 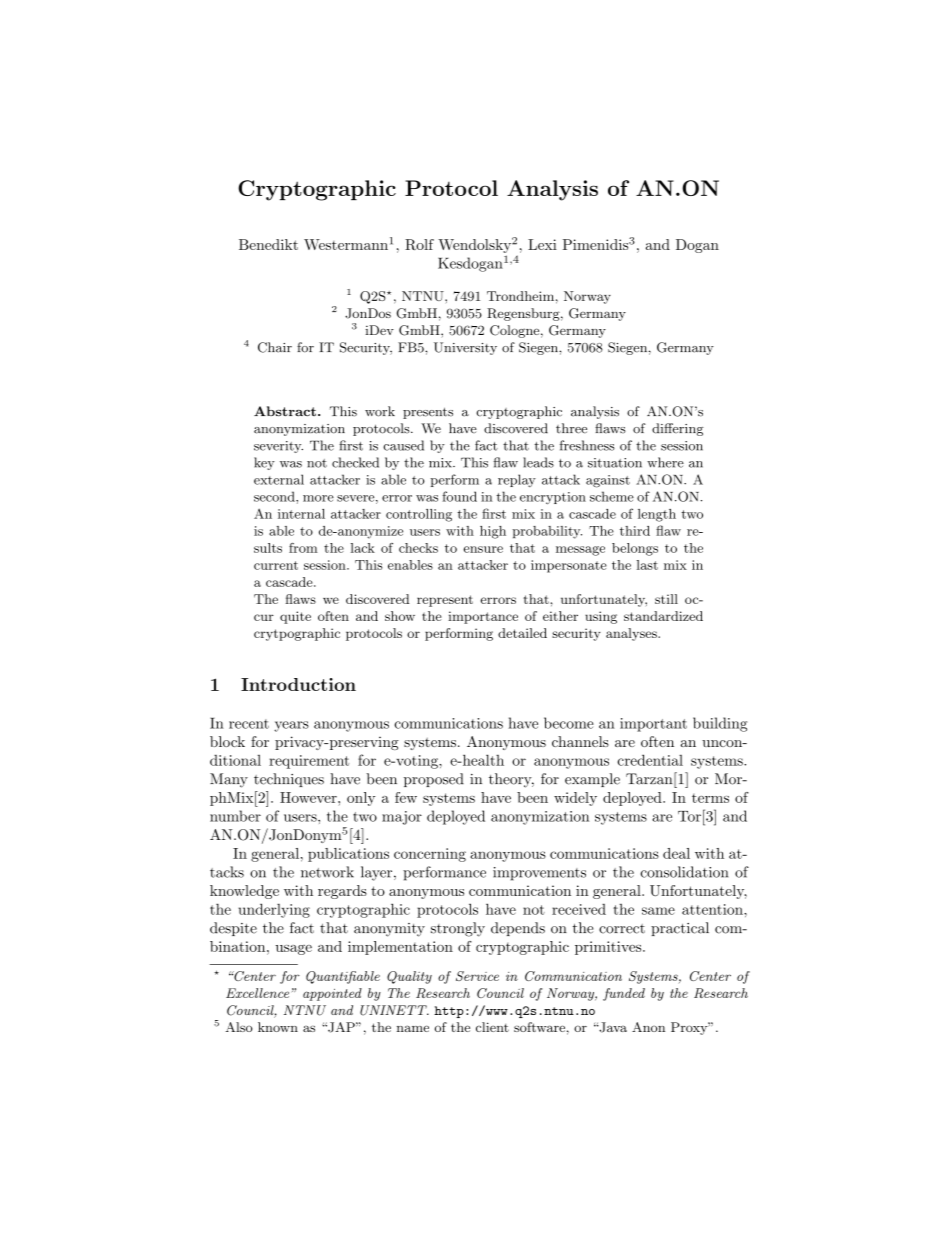 What do you see at coordinates (275, 347) in the screenshot?
I see `Chair` at bounding box center [275, 347].
